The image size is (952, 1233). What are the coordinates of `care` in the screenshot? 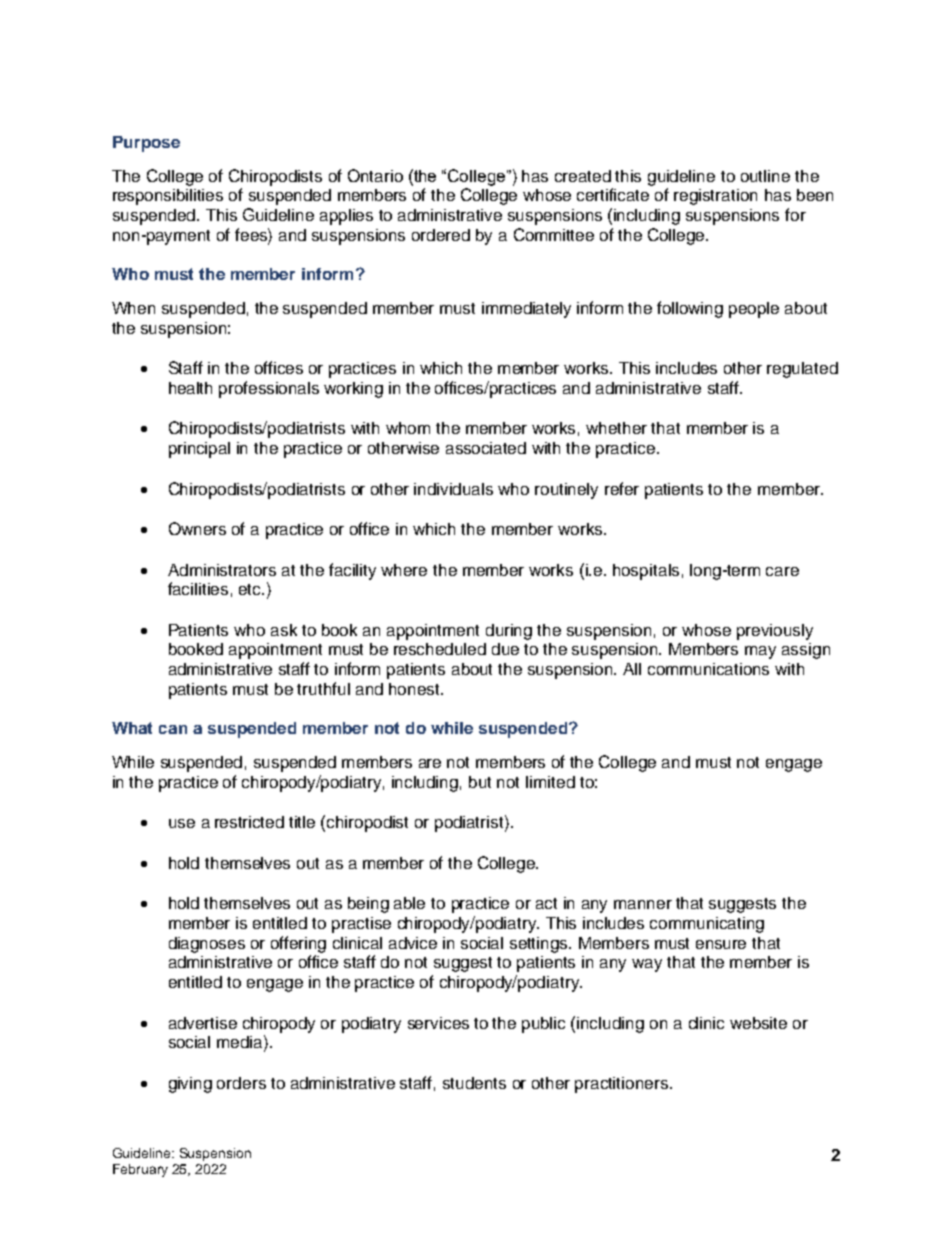 It's located at (782, 571).
